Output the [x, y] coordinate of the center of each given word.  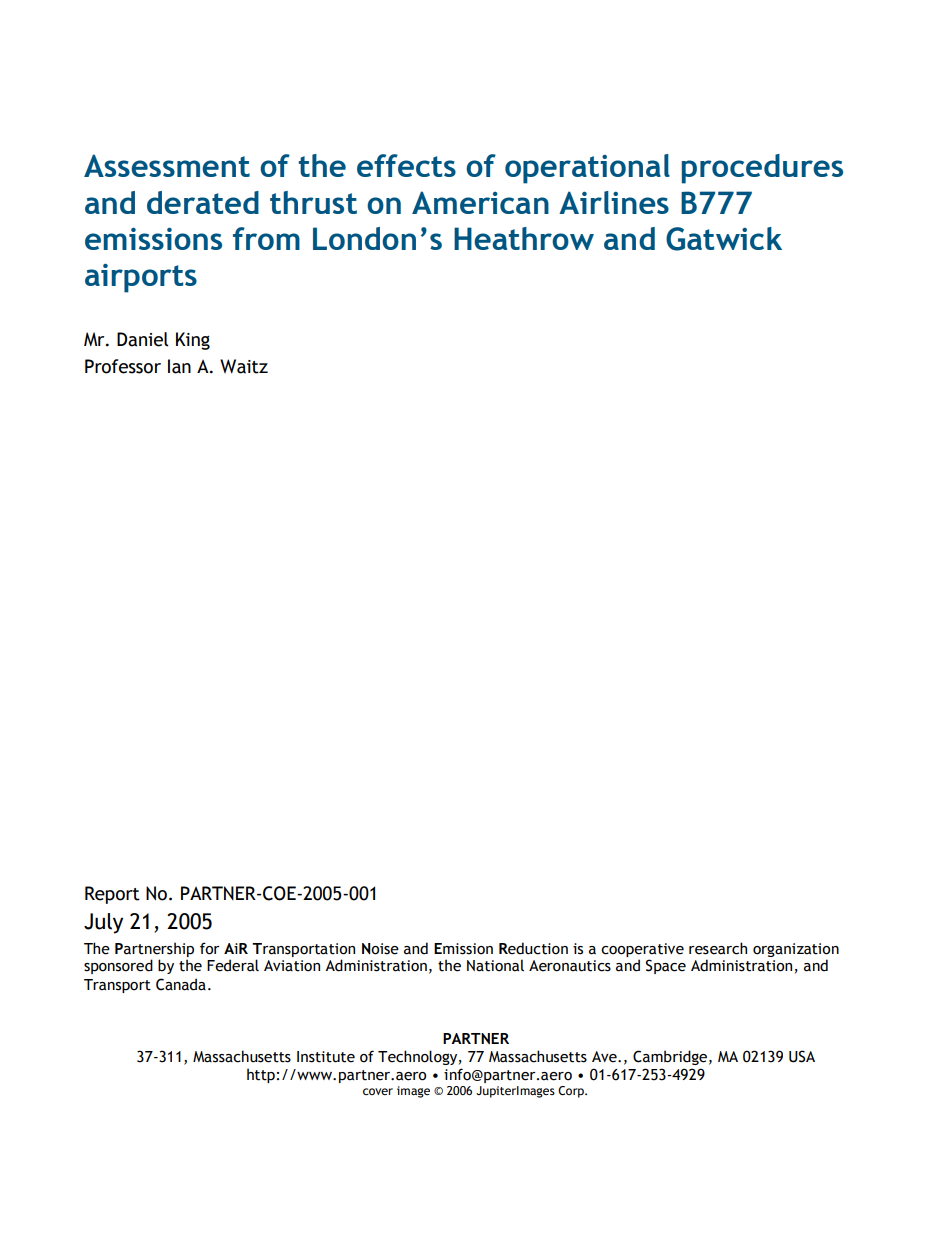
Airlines [614, 202]
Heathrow [524, 238]
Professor [123, 366]
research [718, 948]
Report [112, 895]
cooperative [642, 950]
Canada [181, 984]
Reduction [533, 948]
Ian [179, 366]
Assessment [167, 165]
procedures [762, 169]
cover [378, 1091]
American [480, 202]
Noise [380, 949]
